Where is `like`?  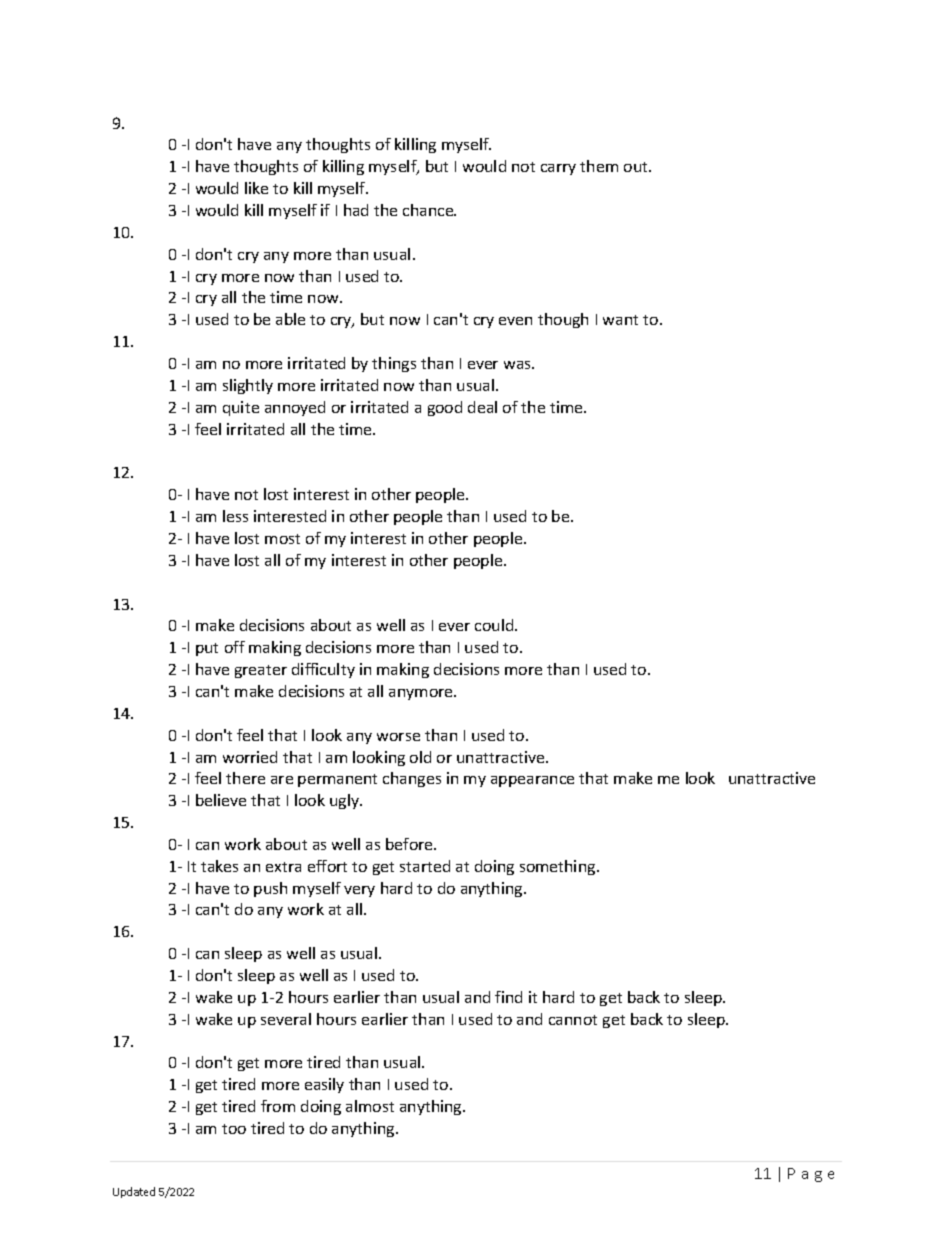
like is located at coordinates (256, 188).
